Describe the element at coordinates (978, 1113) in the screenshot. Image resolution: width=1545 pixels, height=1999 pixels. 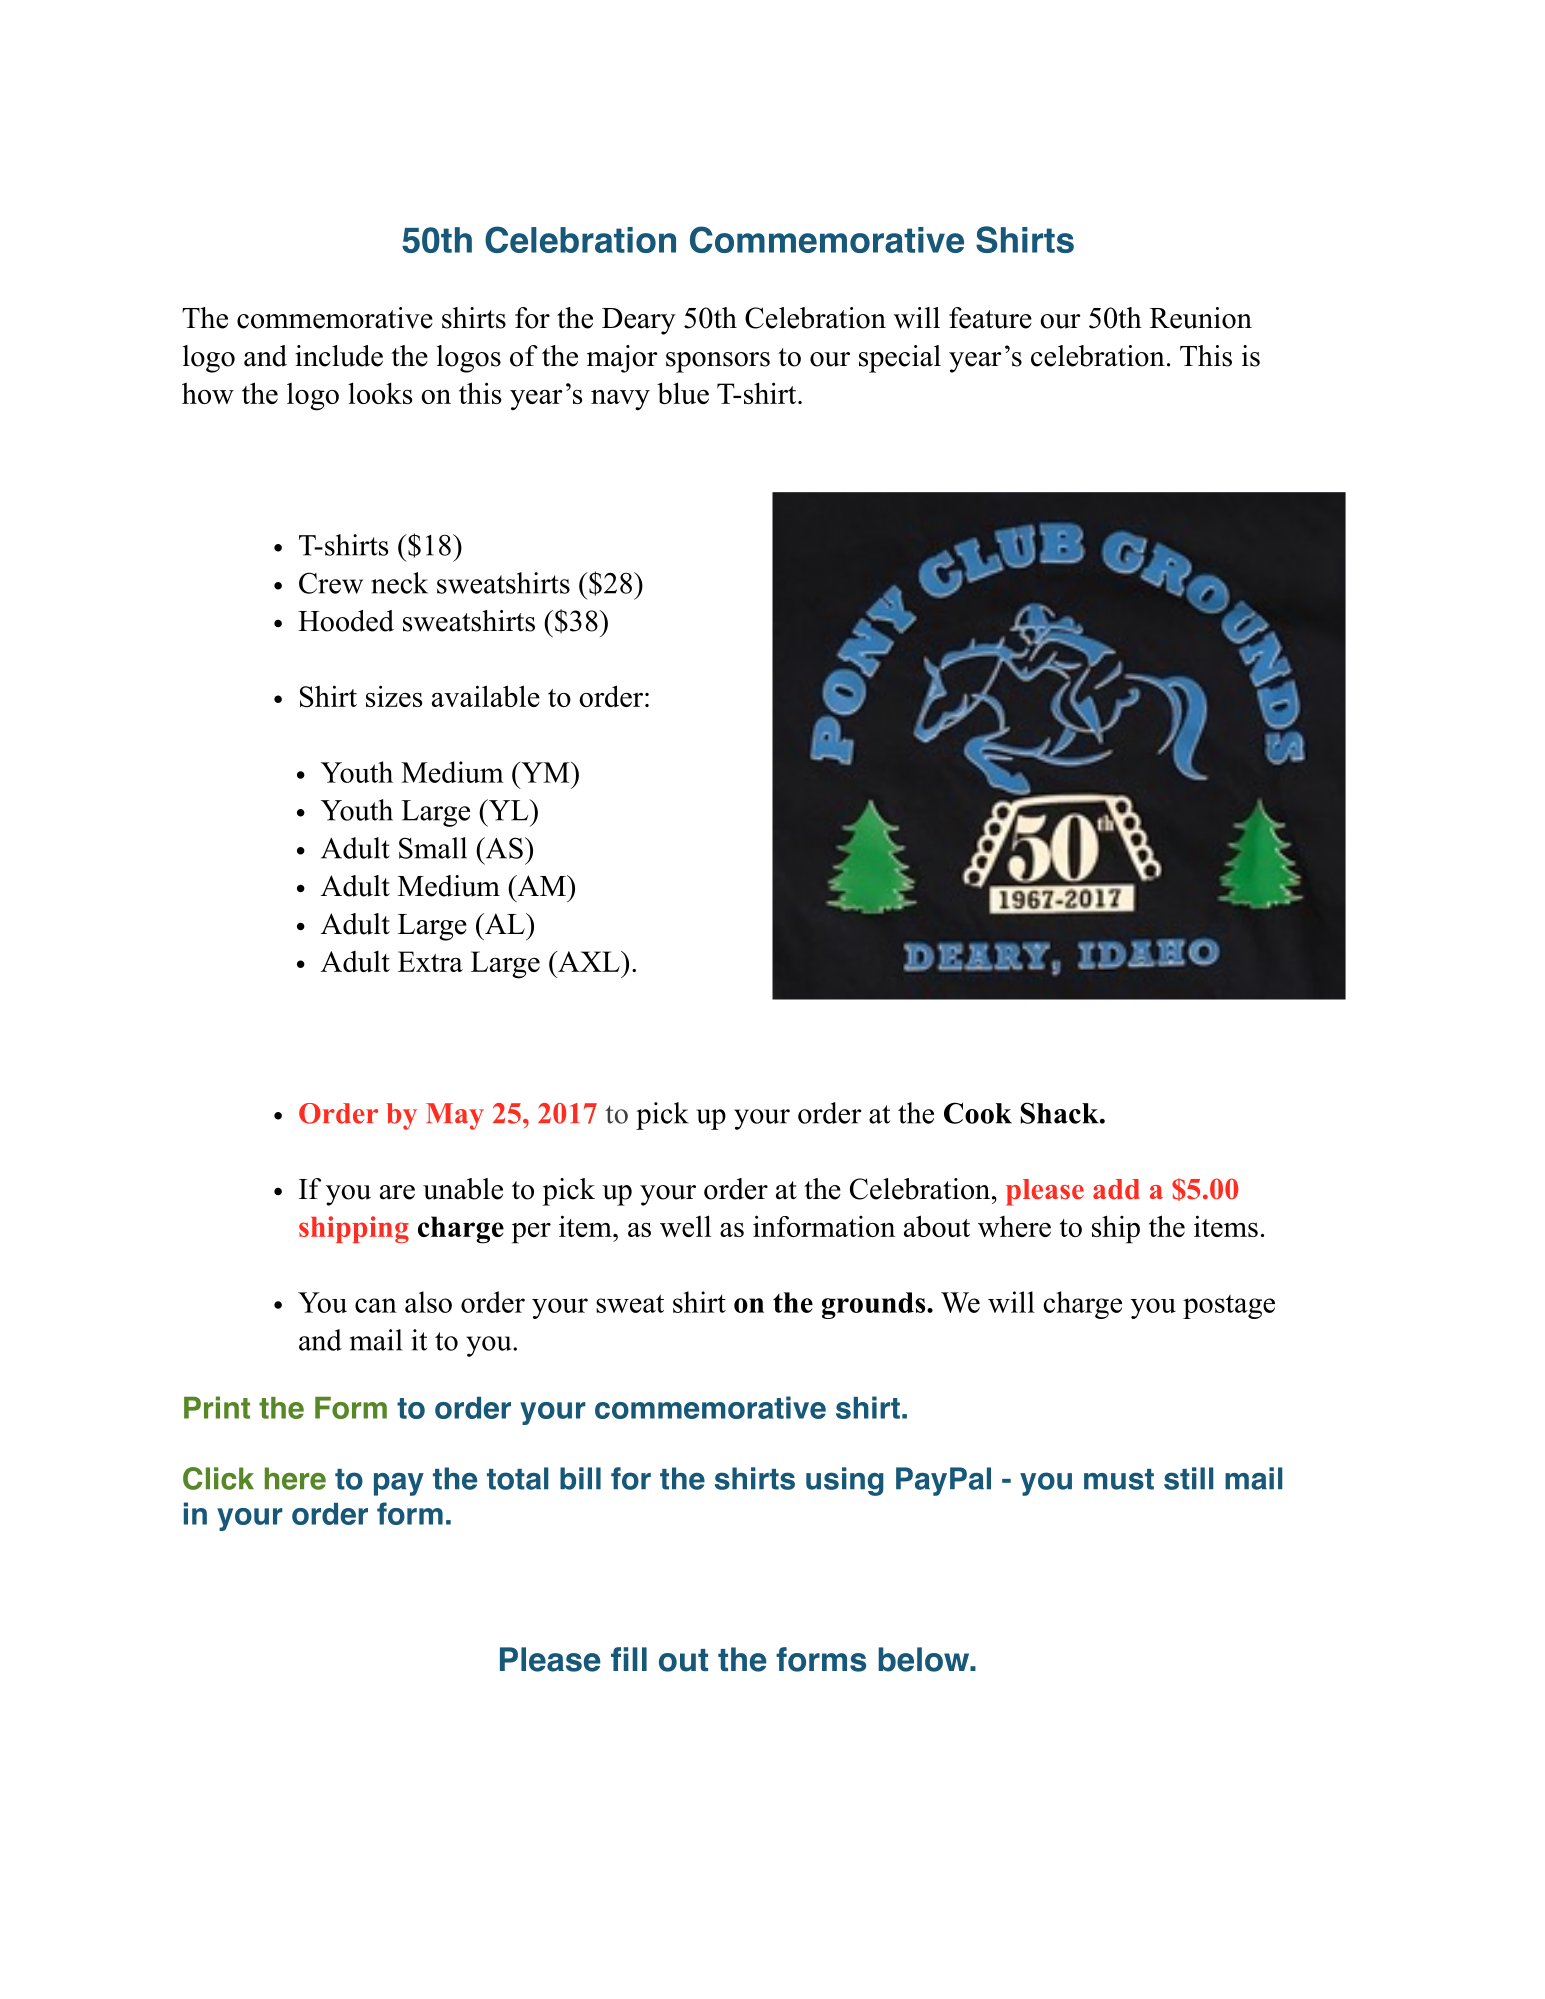
I see `Cook` at that location.
